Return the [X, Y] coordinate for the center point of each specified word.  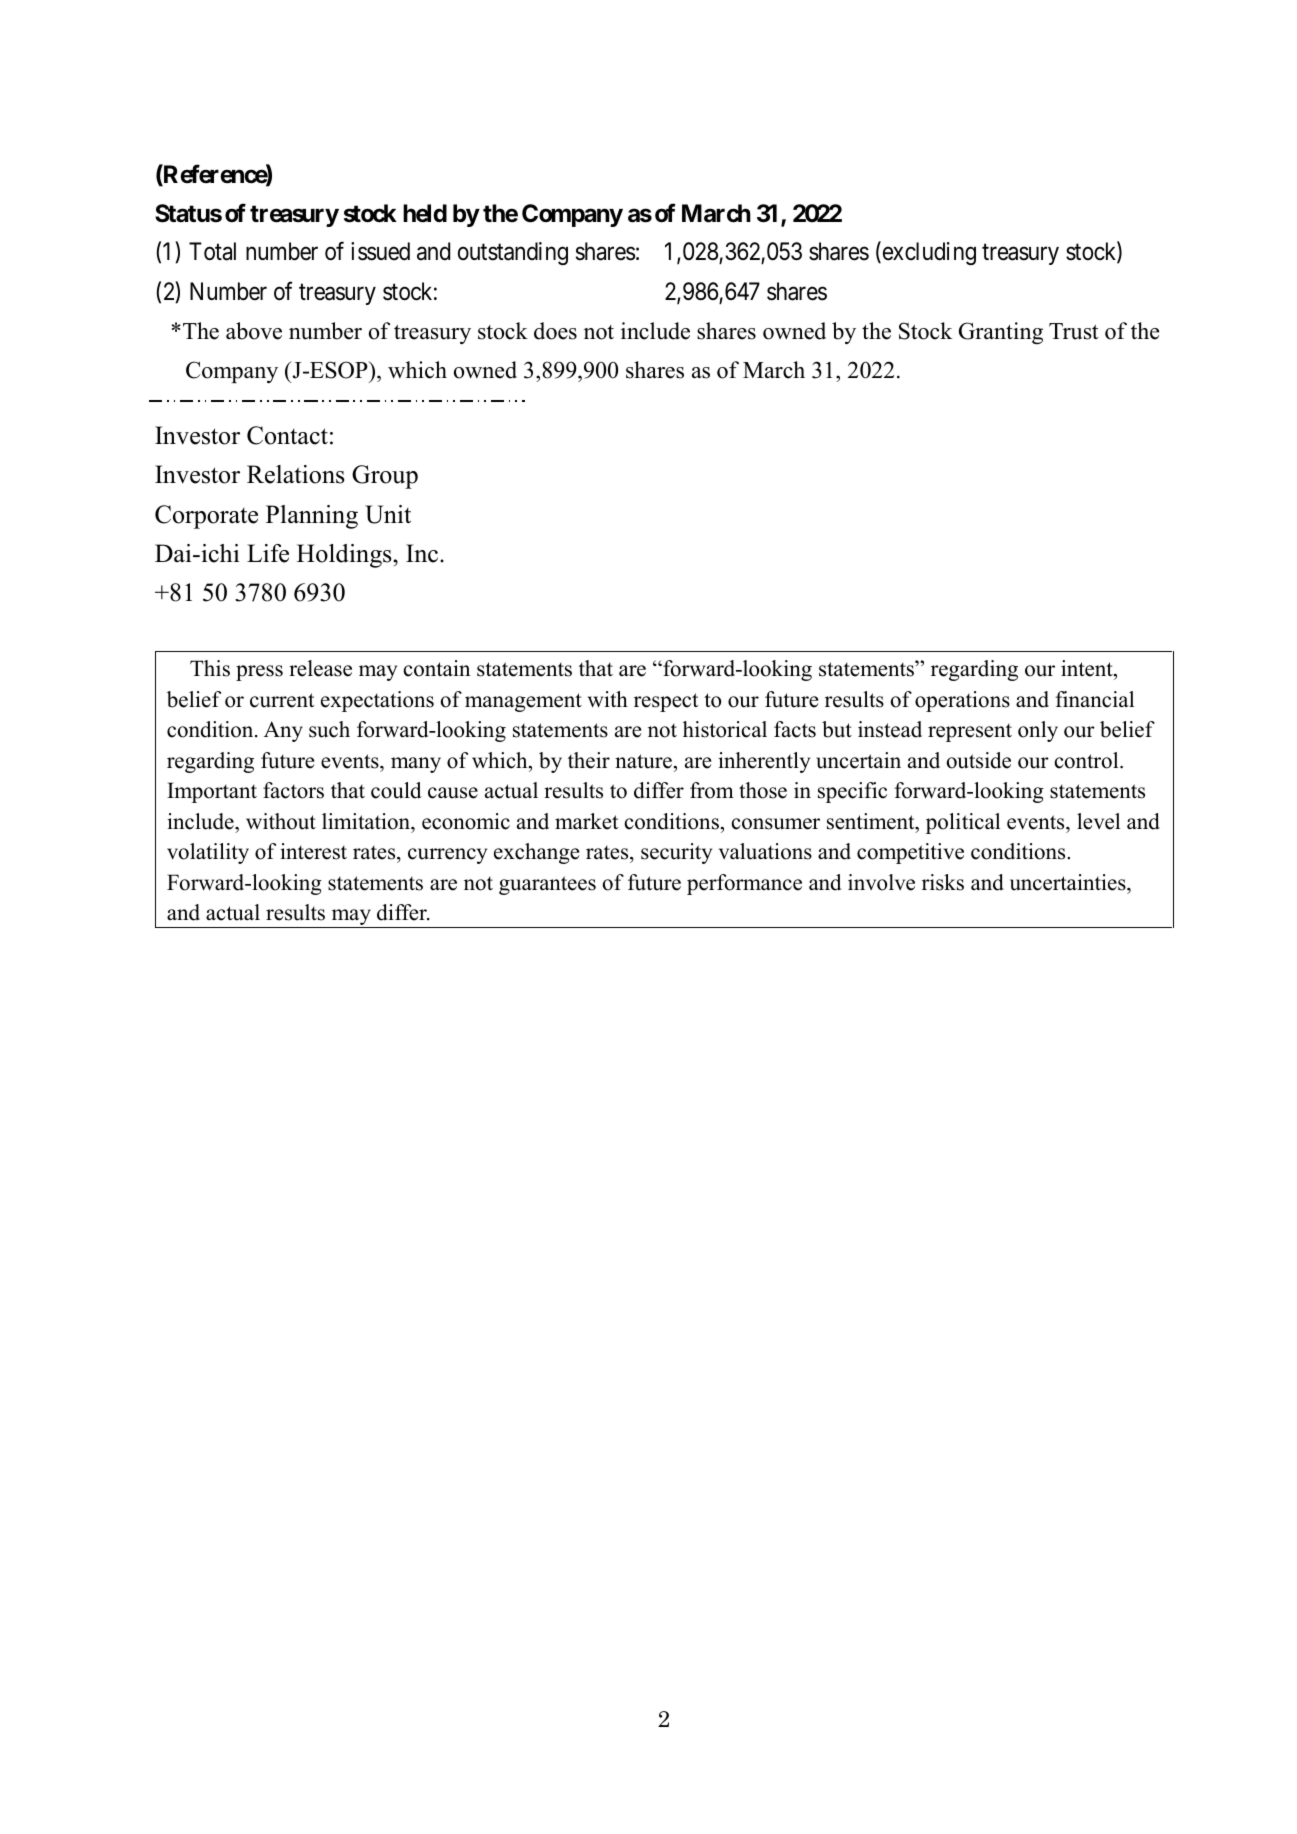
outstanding [513, 253]
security [676, 853]
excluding [928, 253]
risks [943, 882]
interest [313, 851]
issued [380, 251]
